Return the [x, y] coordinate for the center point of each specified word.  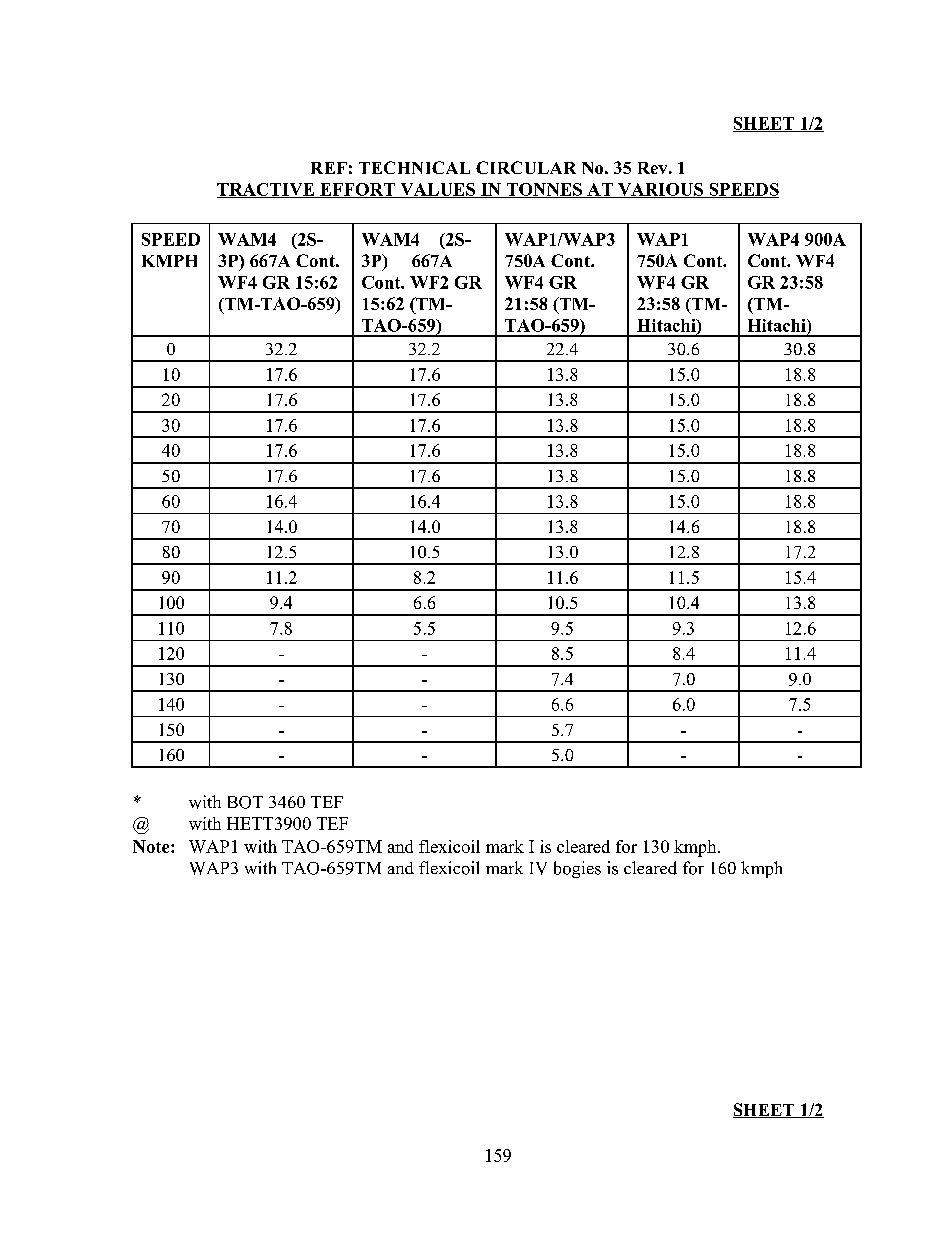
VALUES [438, 190]
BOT [245, 802]
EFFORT [357, 190]
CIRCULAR [526, 167]
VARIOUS [661, 190]
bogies [577, 869]
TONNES [544, 190]
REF [329, 168]
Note [152, 846]
